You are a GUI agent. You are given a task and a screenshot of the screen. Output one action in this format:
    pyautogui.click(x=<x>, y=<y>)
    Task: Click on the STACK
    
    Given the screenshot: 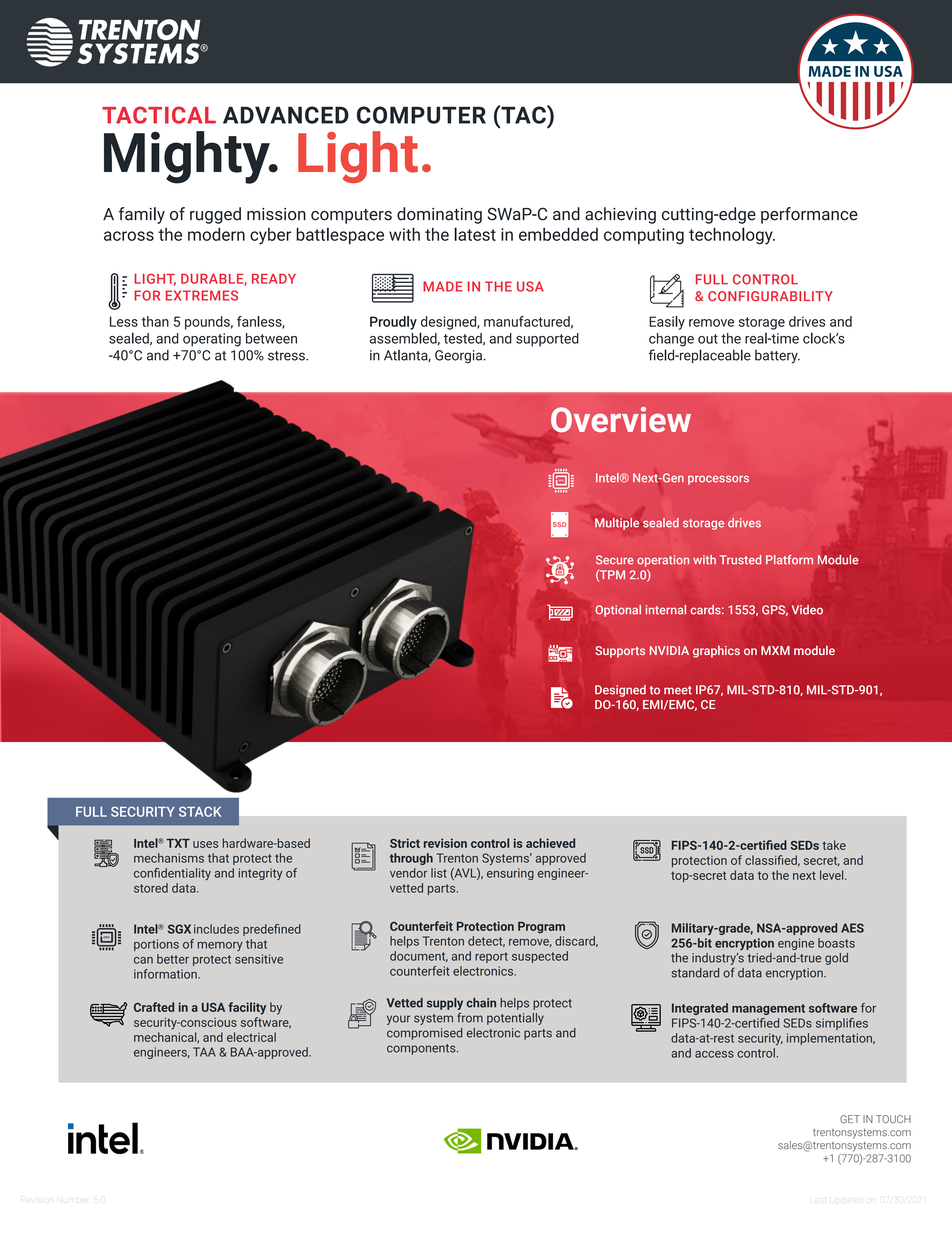 What is the action you would take?
    pyautogui.click(x=200, y=811)
